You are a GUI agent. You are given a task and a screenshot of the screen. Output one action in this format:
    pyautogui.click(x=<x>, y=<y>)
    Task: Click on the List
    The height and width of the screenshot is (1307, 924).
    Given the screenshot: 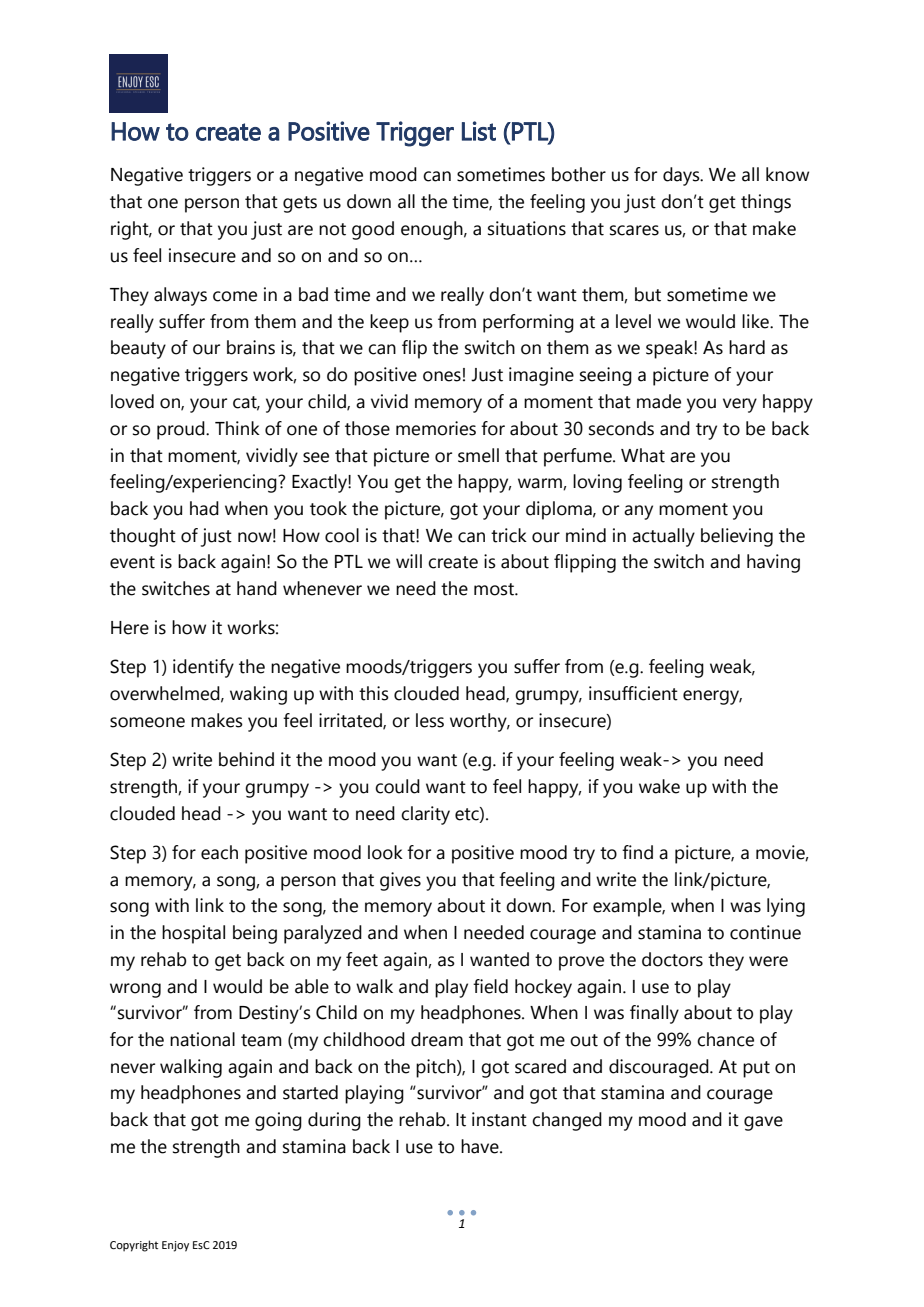 What is the action you would take?
    pyautogui.click(x=479, y=131)
